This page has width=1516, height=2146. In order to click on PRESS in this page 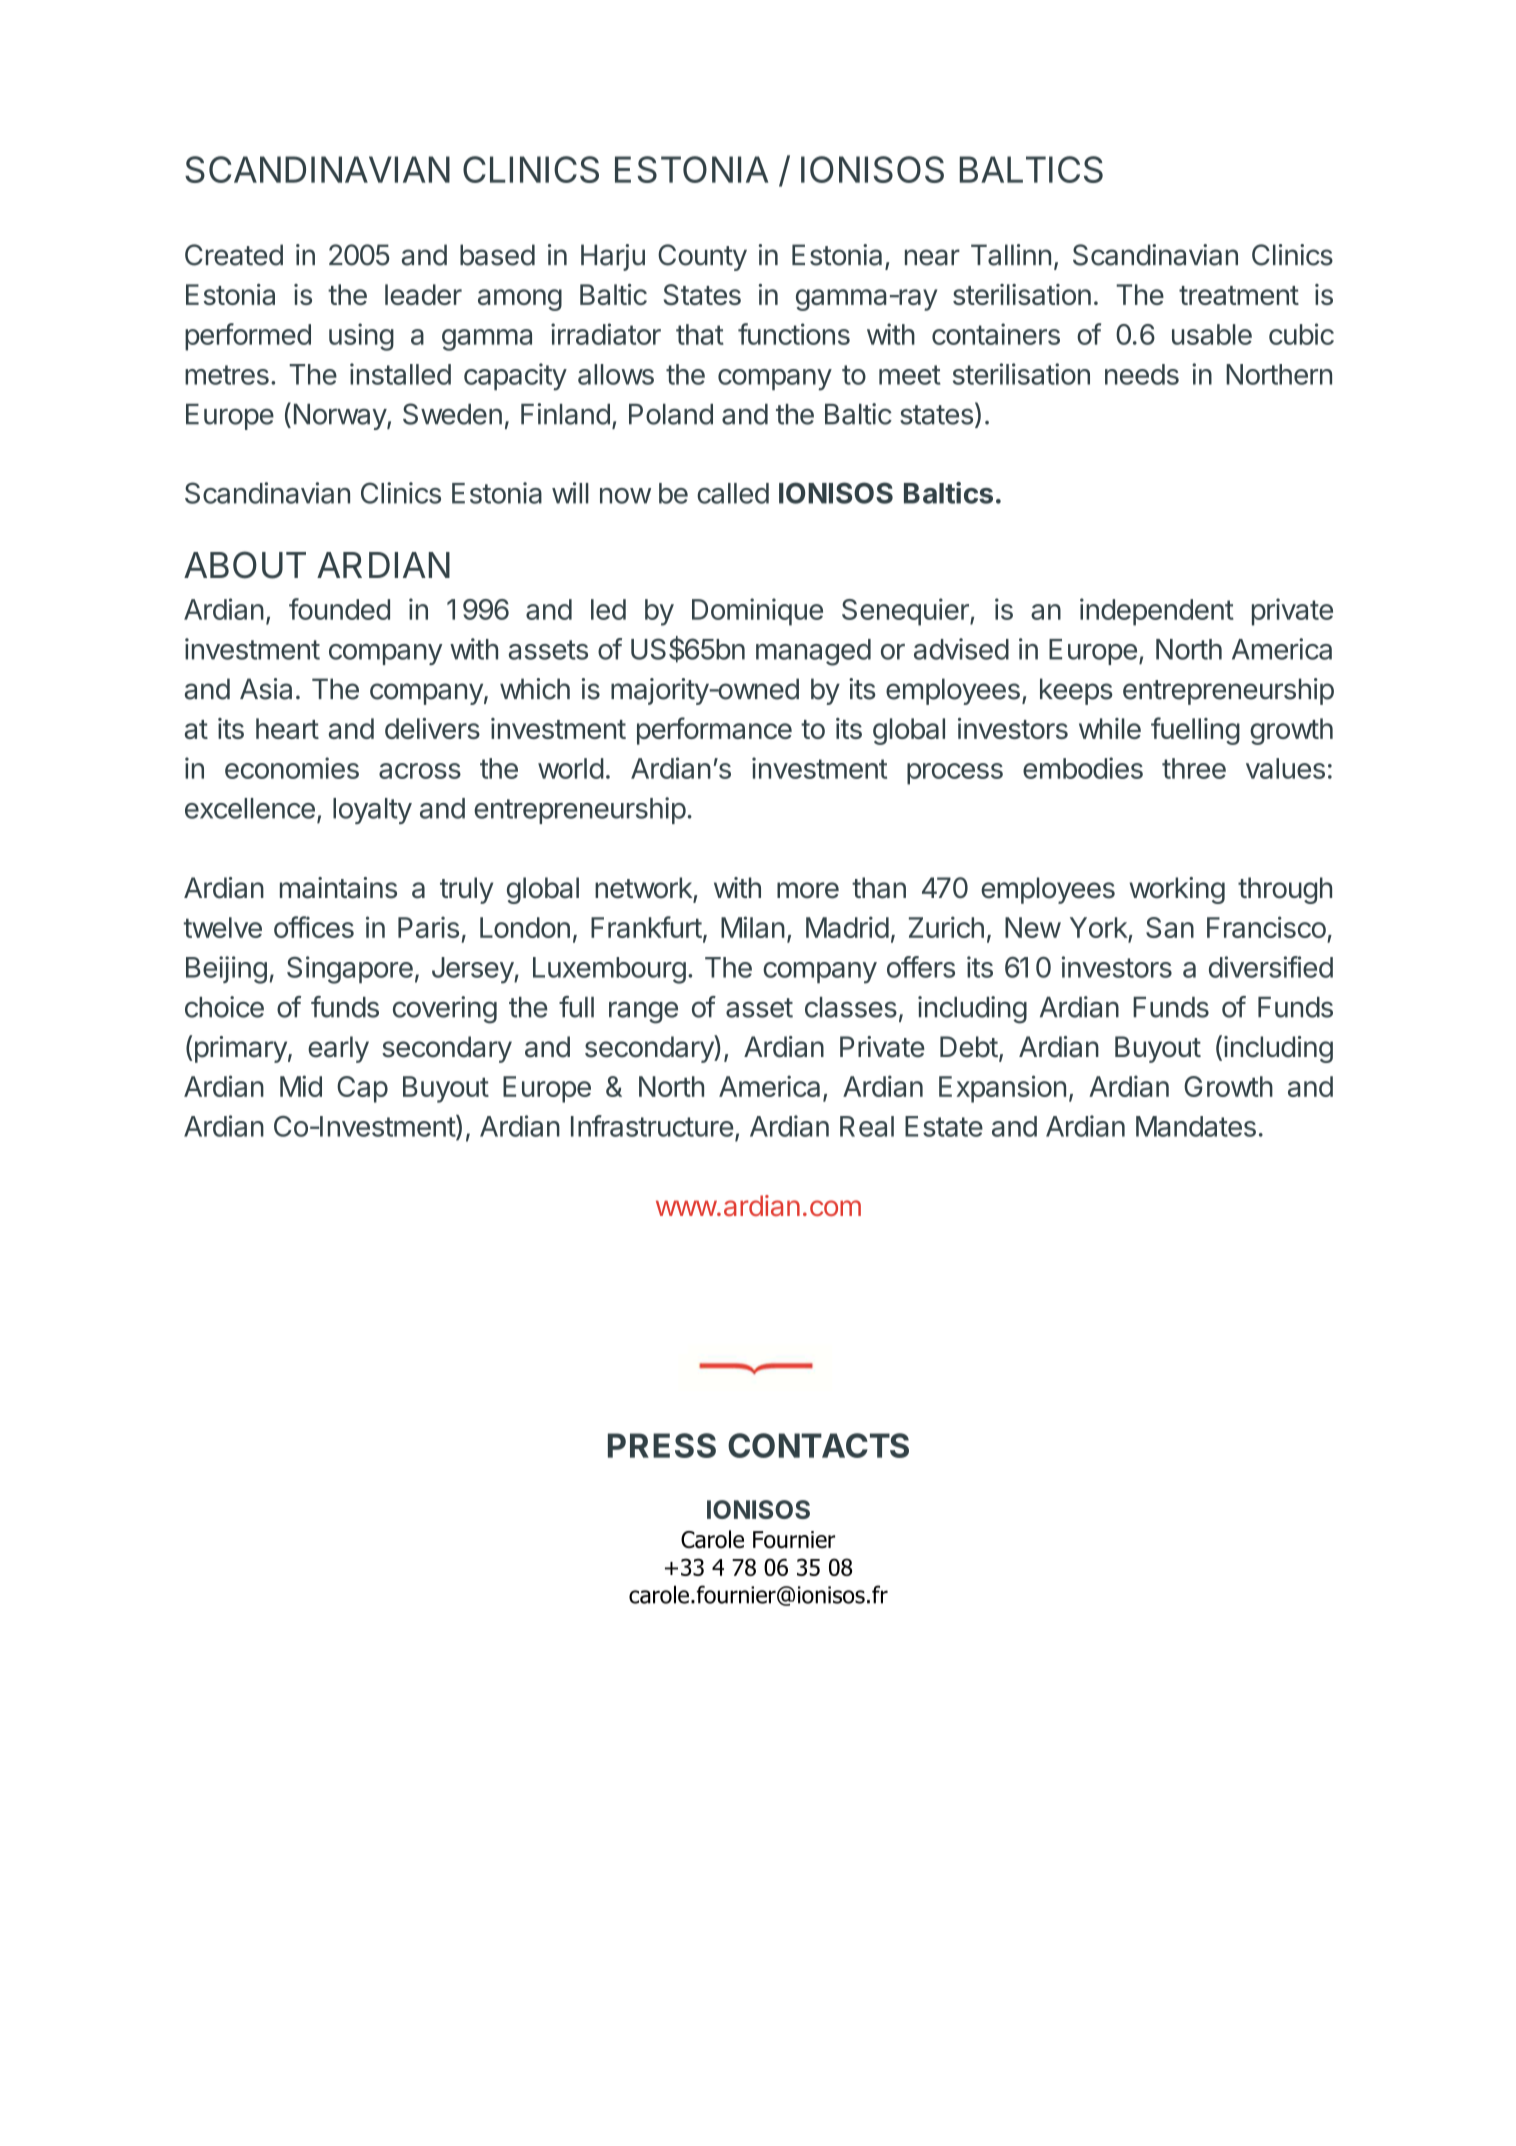, I will do `click(662, 1445)`.
